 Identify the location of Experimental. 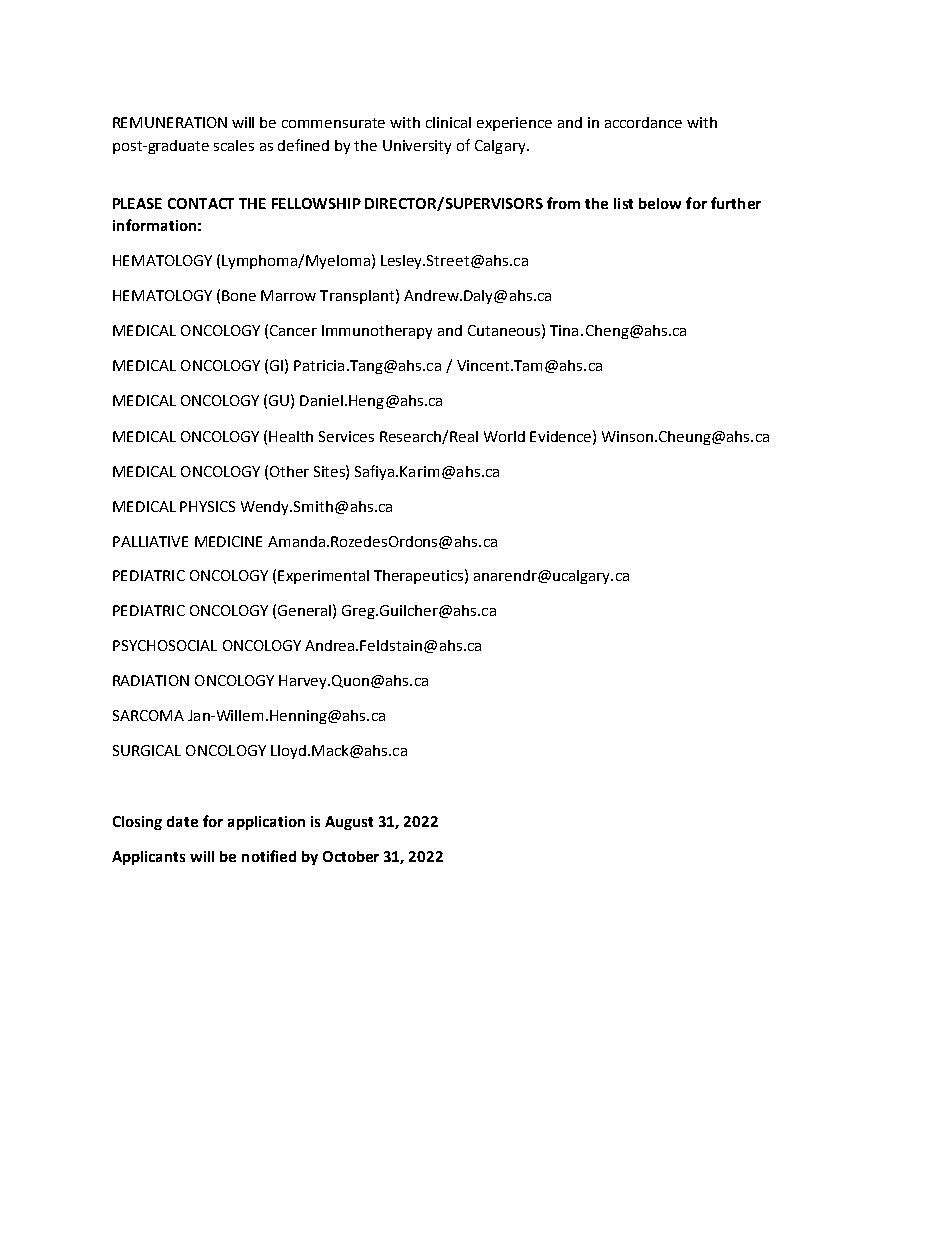
(323, 577).
